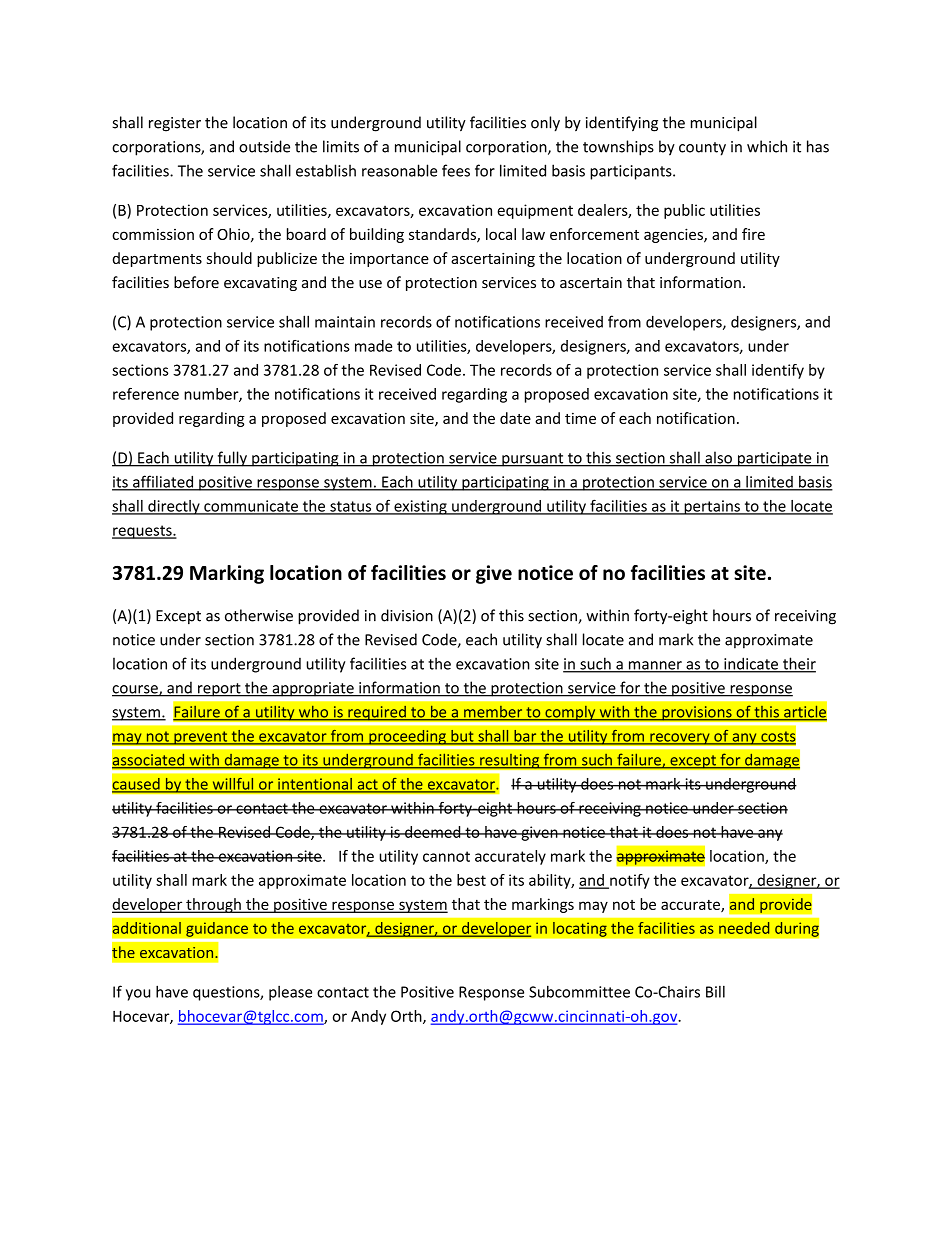 Image resolution: width=952 pixels, height=1233 pixels. I want to click on guidance, so click(217, 929).
